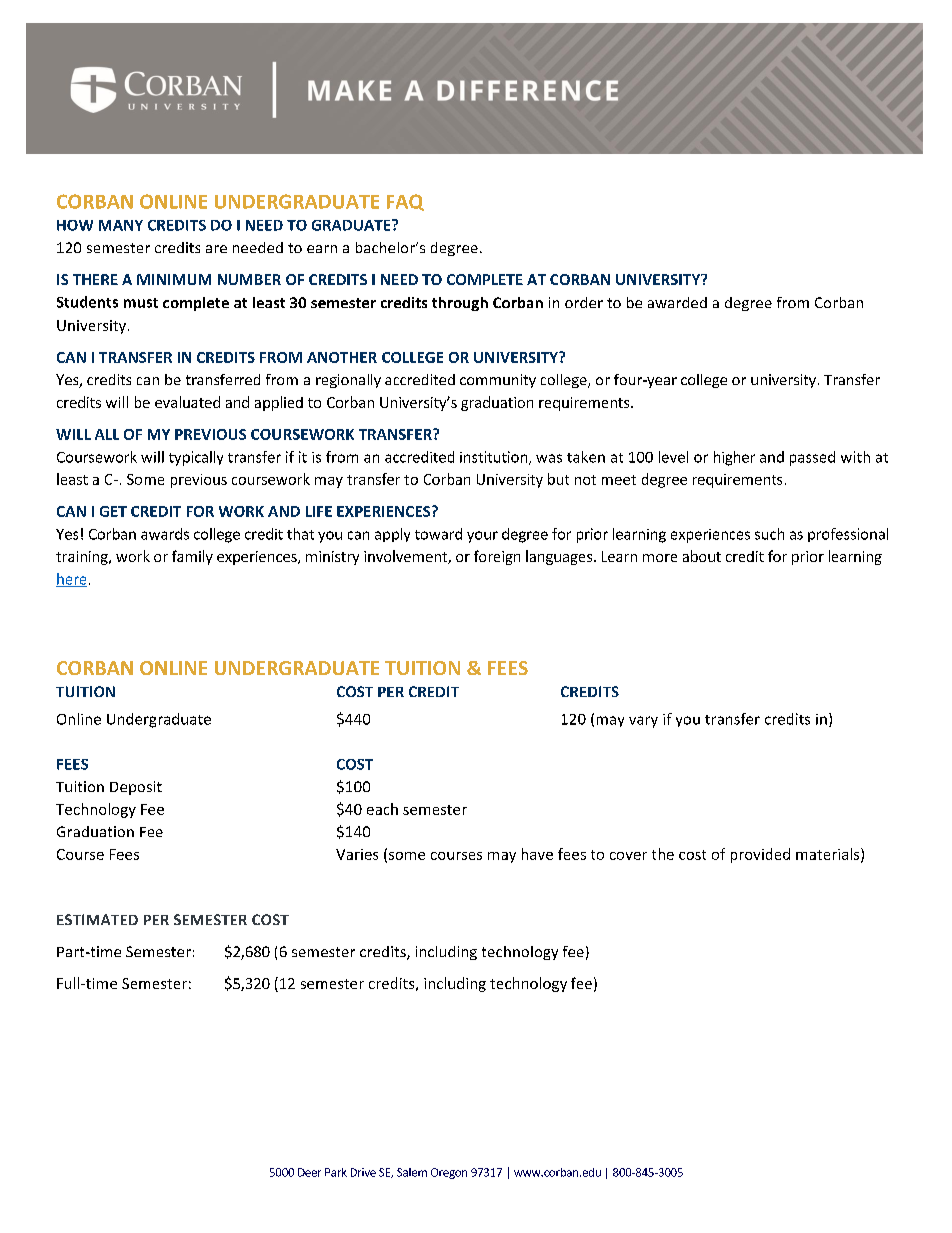 Image resolution: width=952 pixels, height=1233 pixels. What do you see at coordinates (643, 722) in the document?
I see `vary` at bounding box center [643, 722].
